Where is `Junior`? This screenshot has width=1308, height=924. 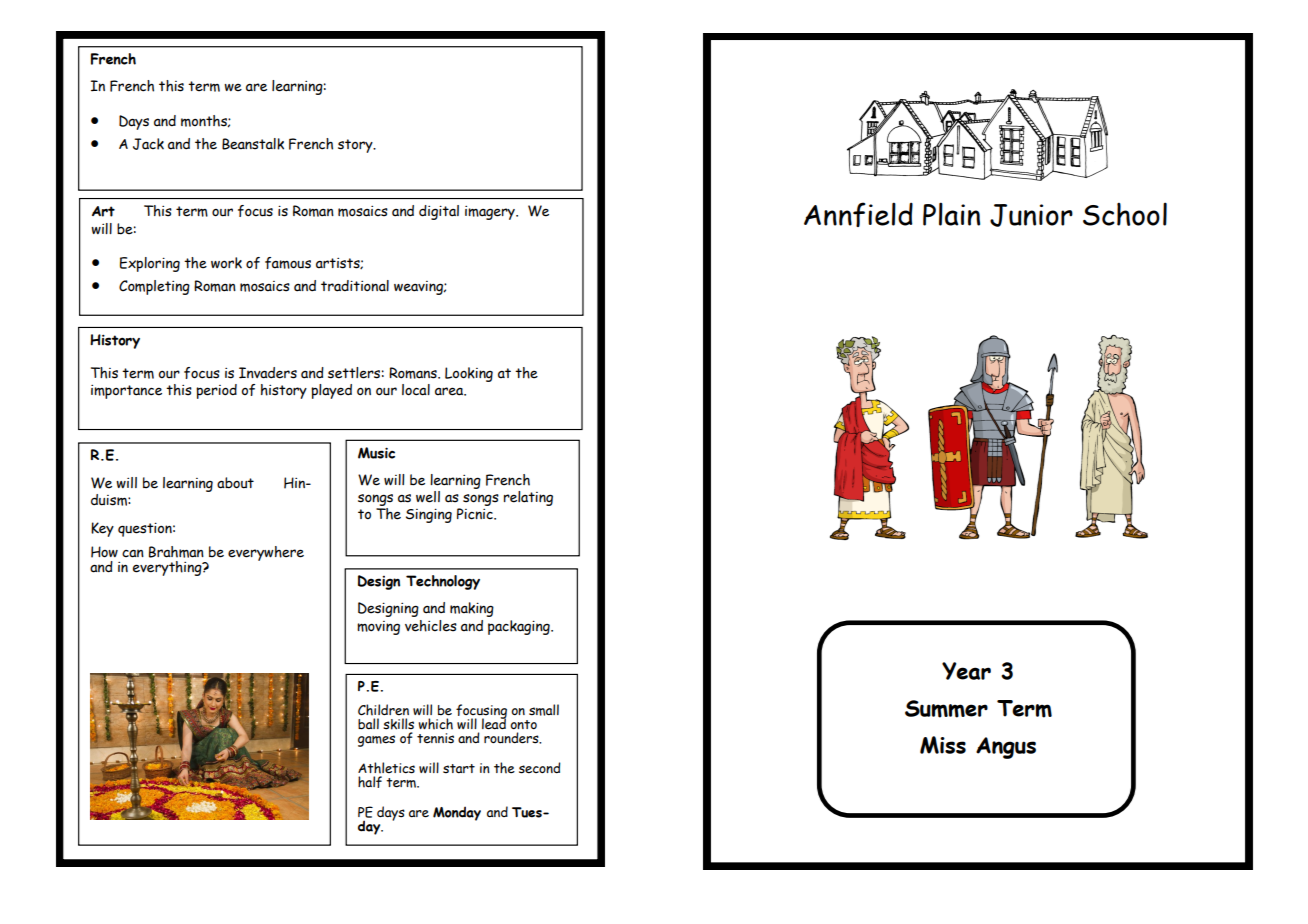
Junior is located at coordinates (1031, 215).
